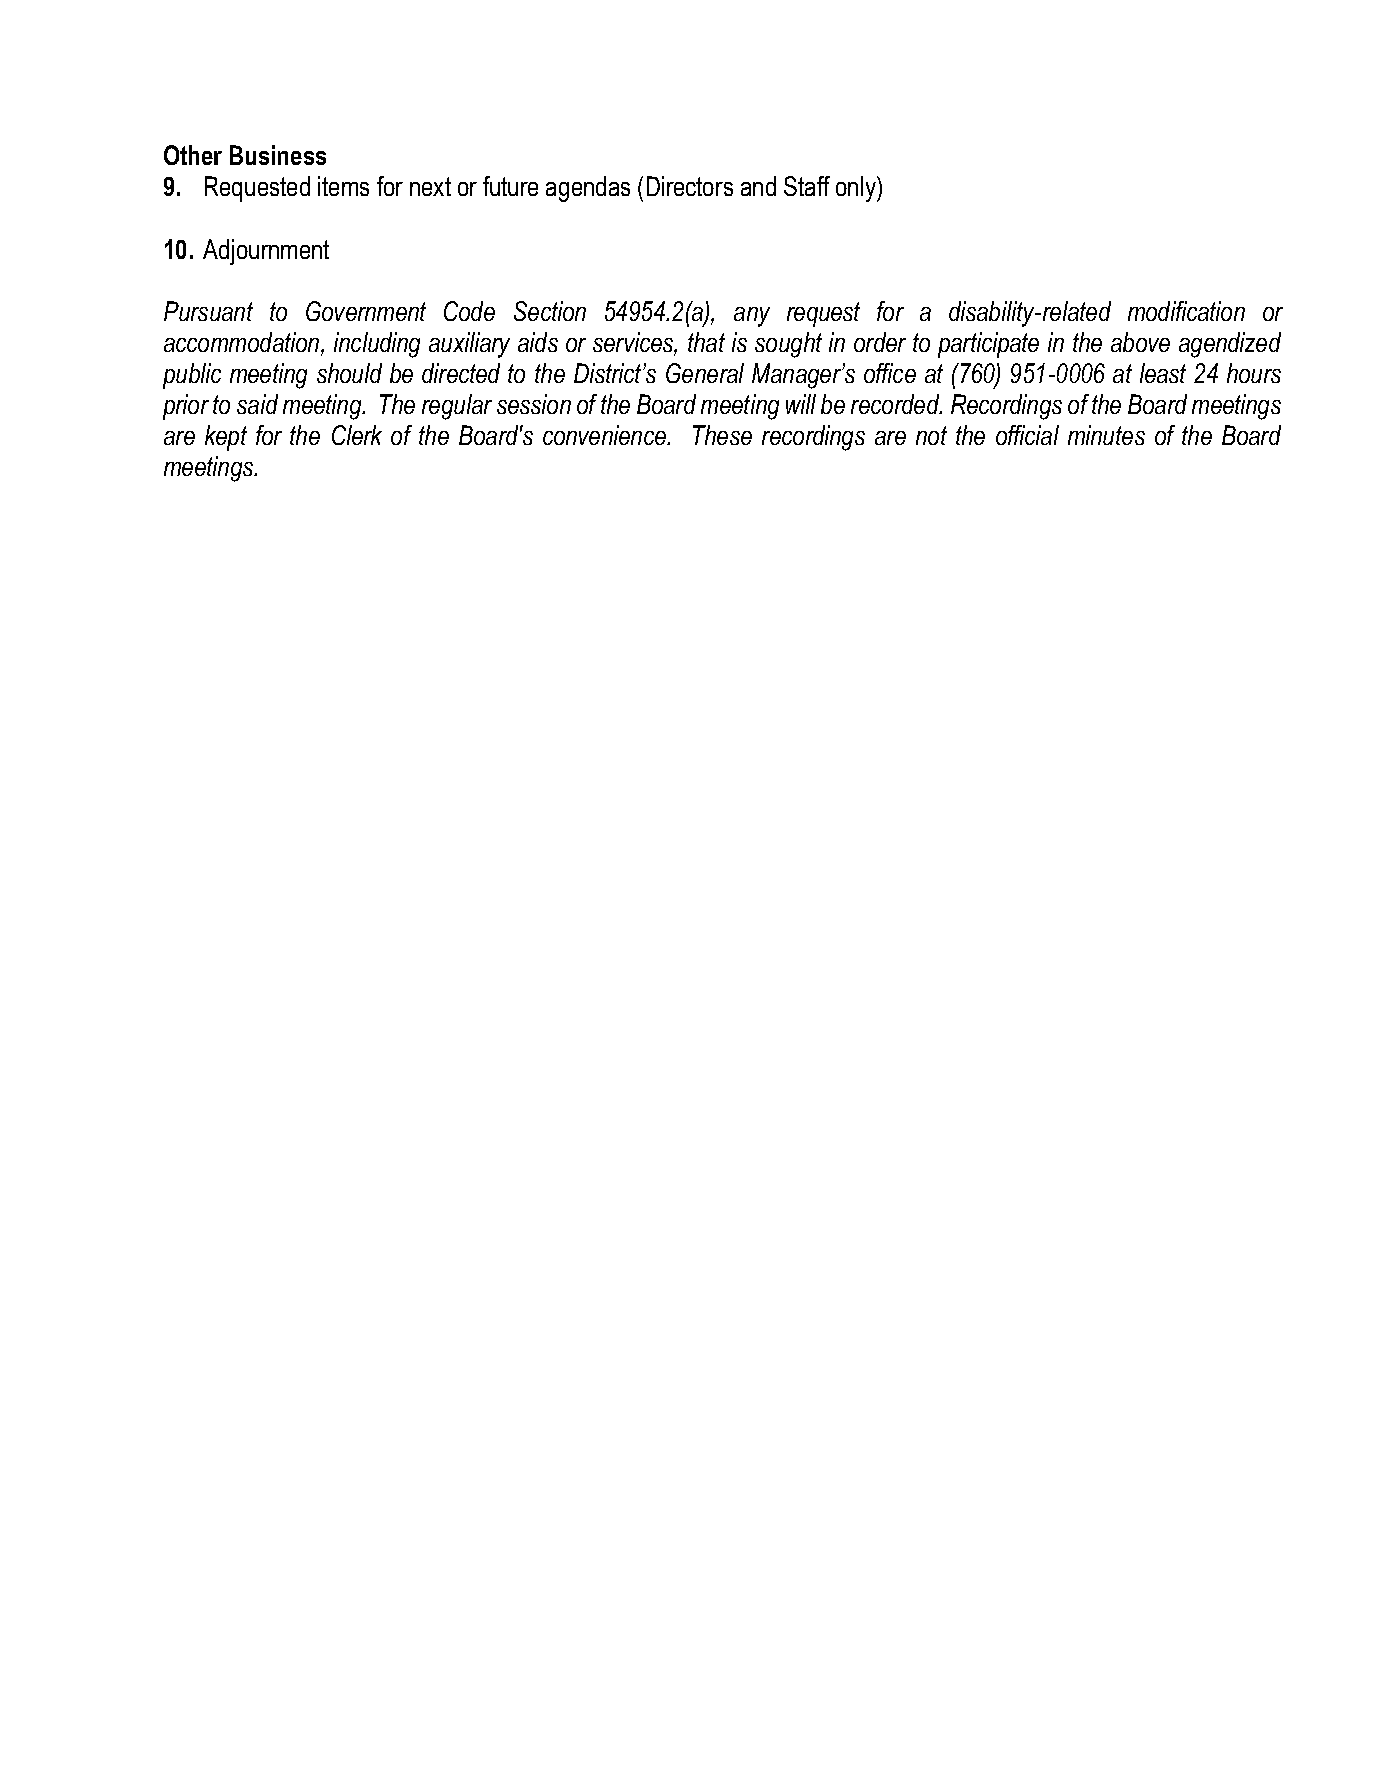  I want to click on Clerk, so click(357, 435).
